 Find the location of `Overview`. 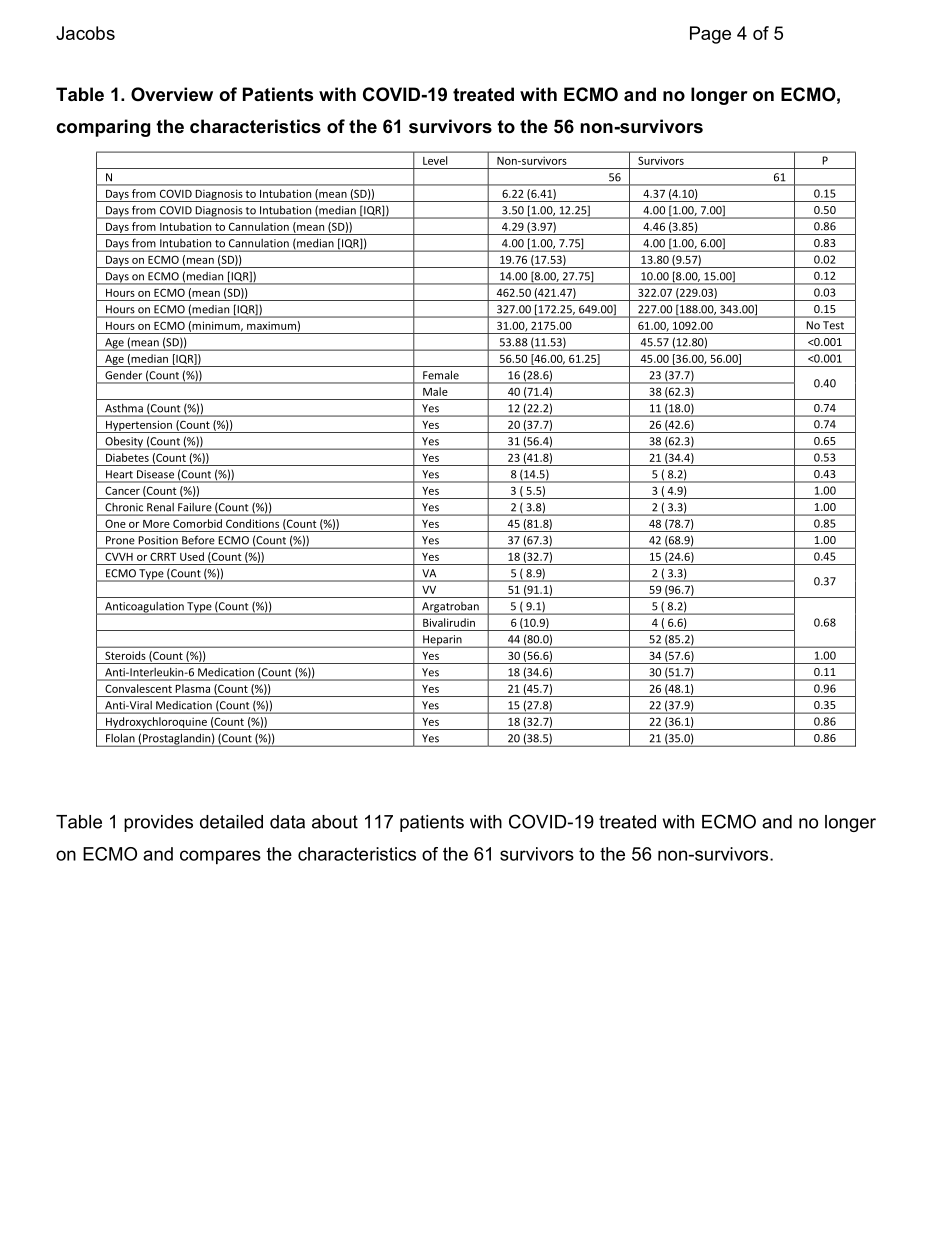

Overview is located at coordinates (172, 94).
